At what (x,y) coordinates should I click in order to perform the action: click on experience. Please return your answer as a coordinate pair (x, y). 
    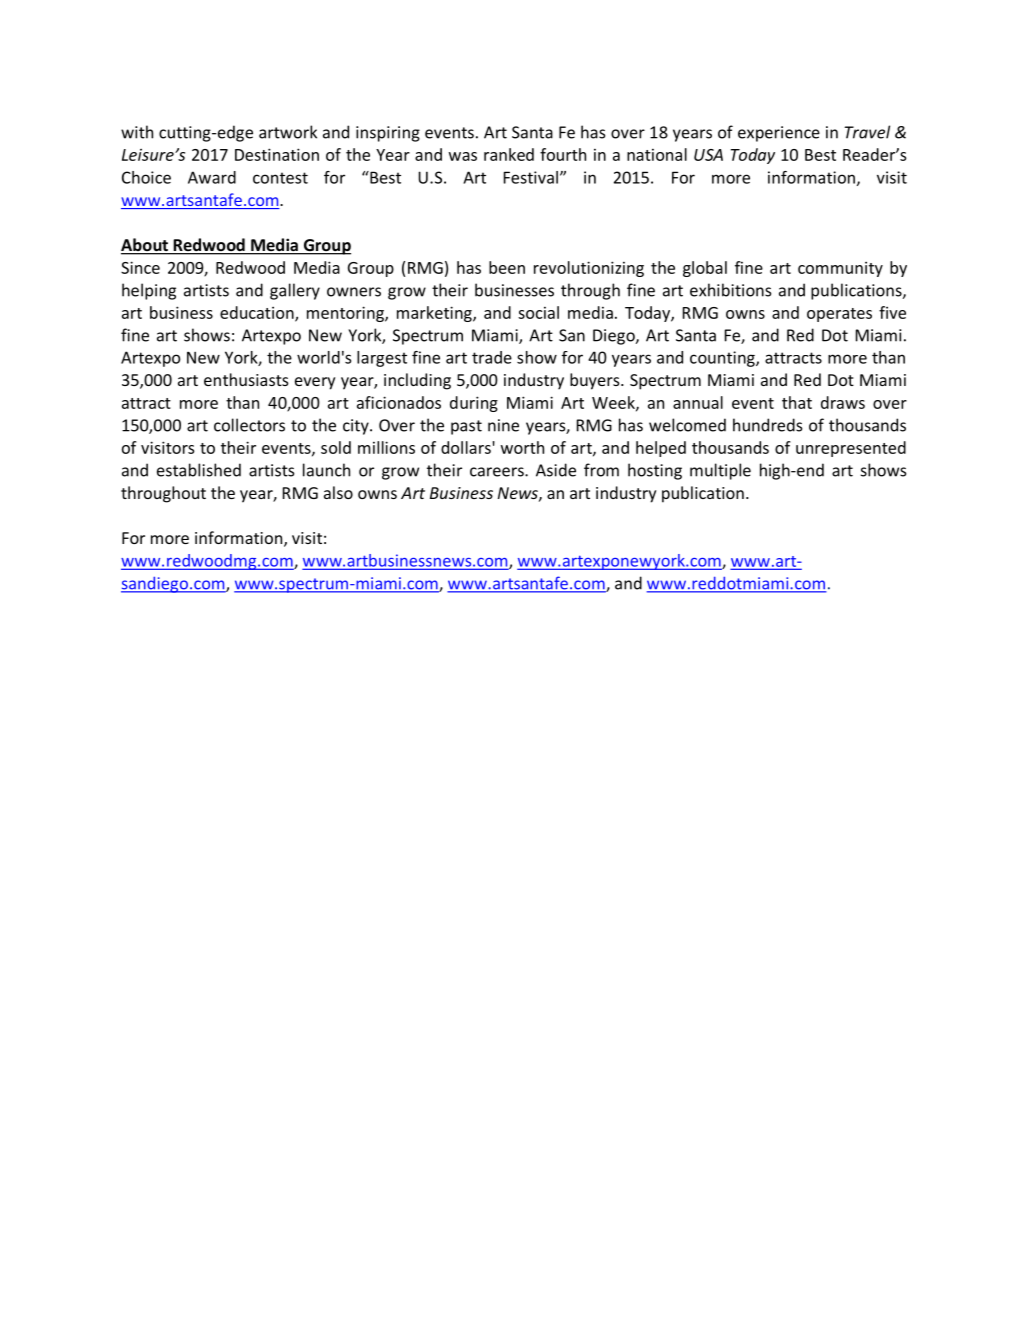
    Looking at the image, I should click on (779, 134).
